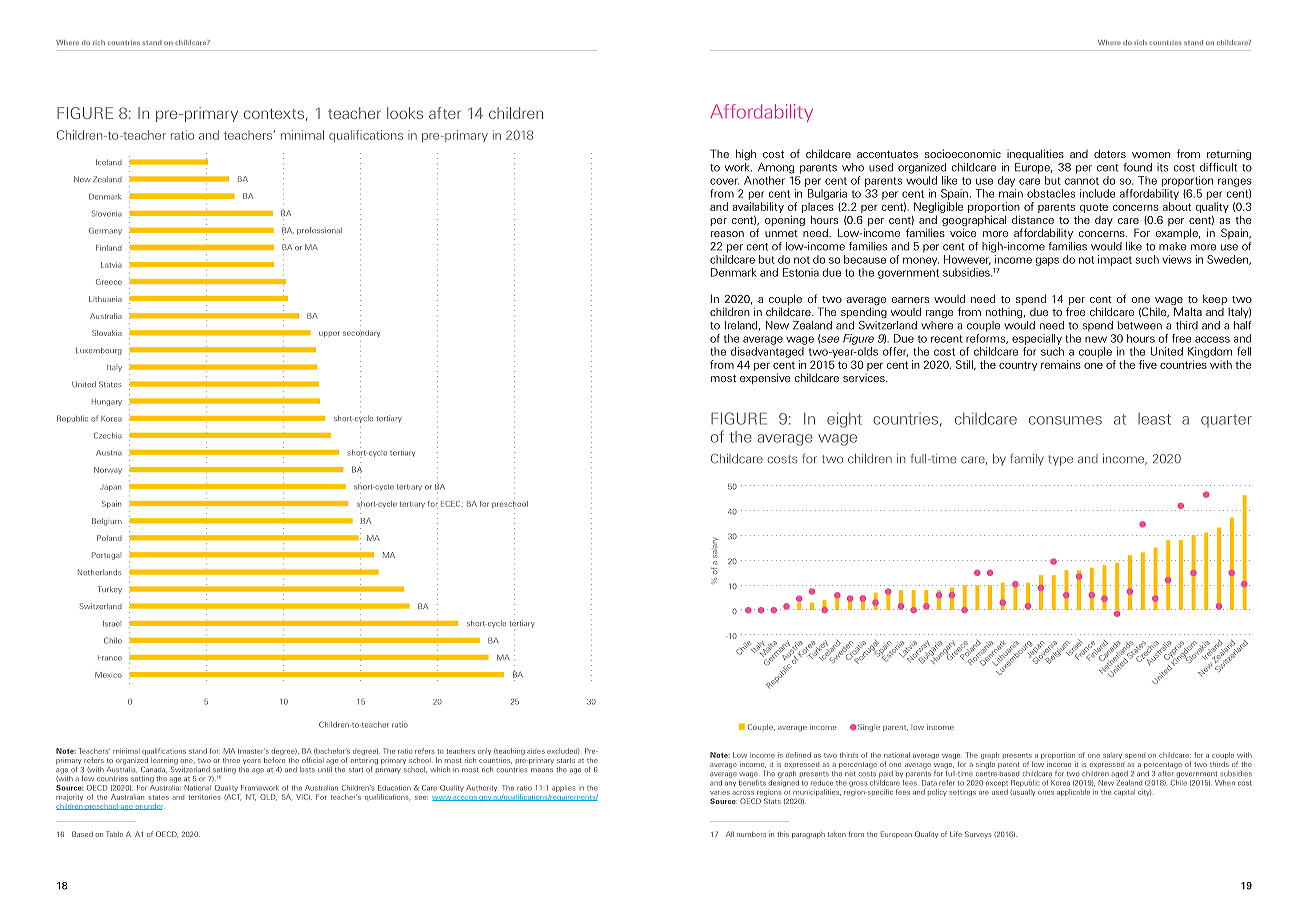 The height and width of the image is (924, 1308). Describe the element at coordinates (329, 334) in the image. I see `upper` at that location.
